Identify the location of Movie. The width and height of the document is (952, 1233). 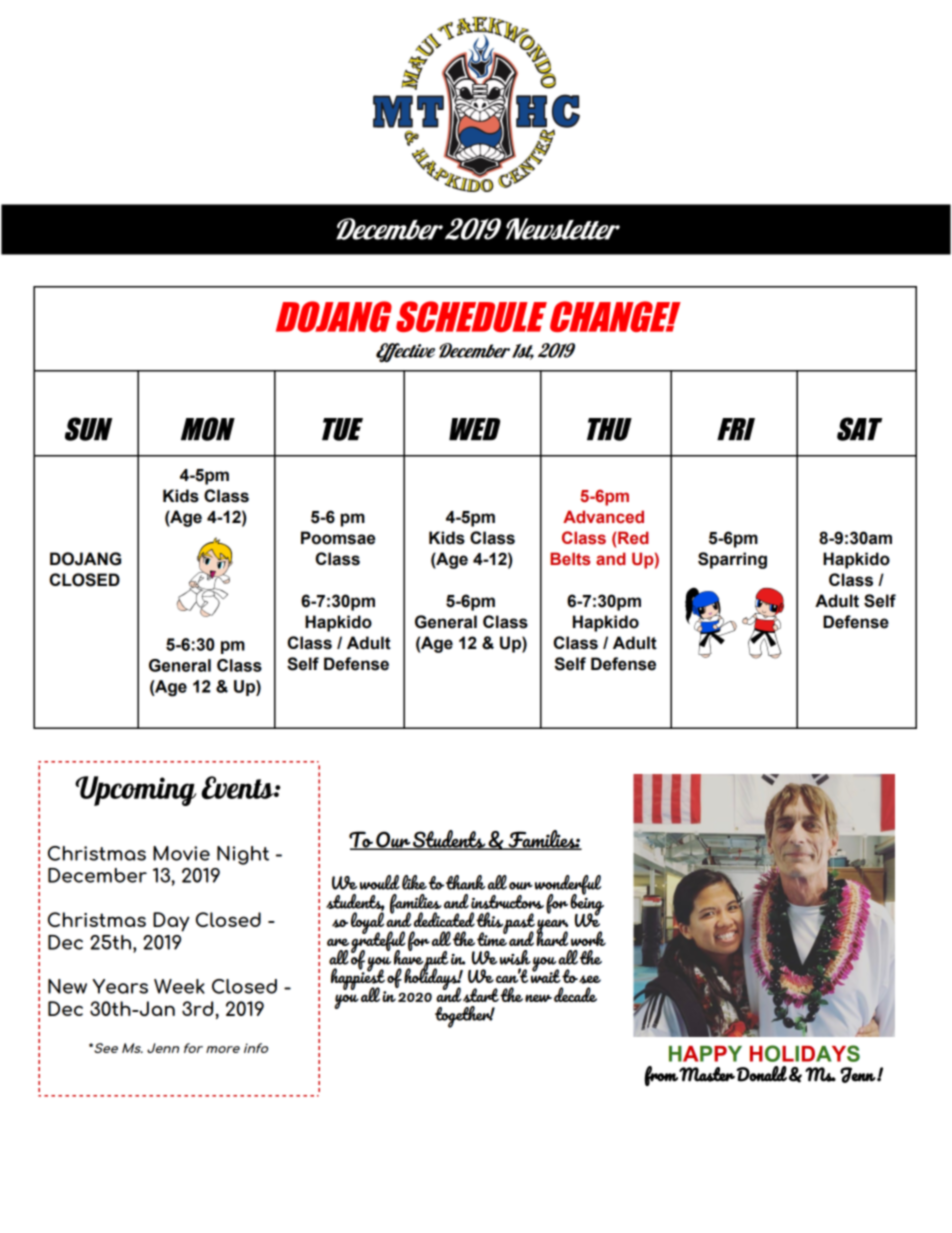
(181, 853).
